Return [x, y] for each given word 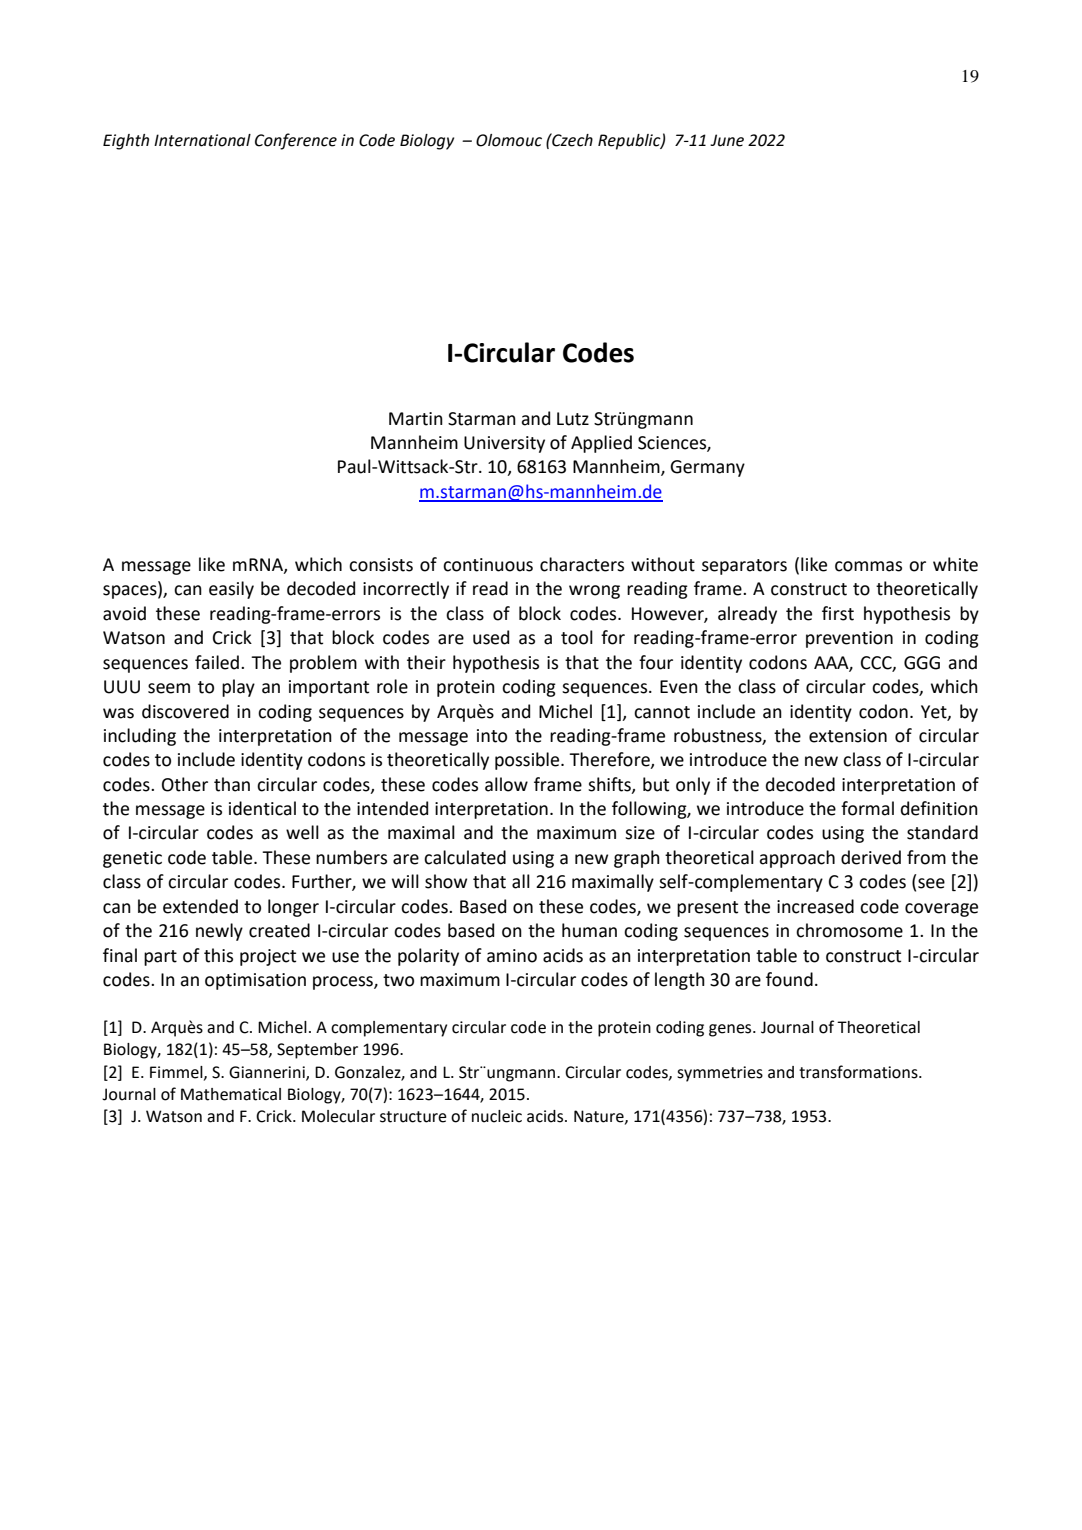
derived [871, 857]
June [727, 140]
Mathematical [231, 1094]
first [838, 613]
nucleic [497, 1116]
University [504, 444]
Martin [416, 419]
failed [217, 662]
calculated [465, 857]
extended [200, 906]
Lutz [573, 419]
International [202, 140]
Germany [707, 468]
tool [577, 637]
